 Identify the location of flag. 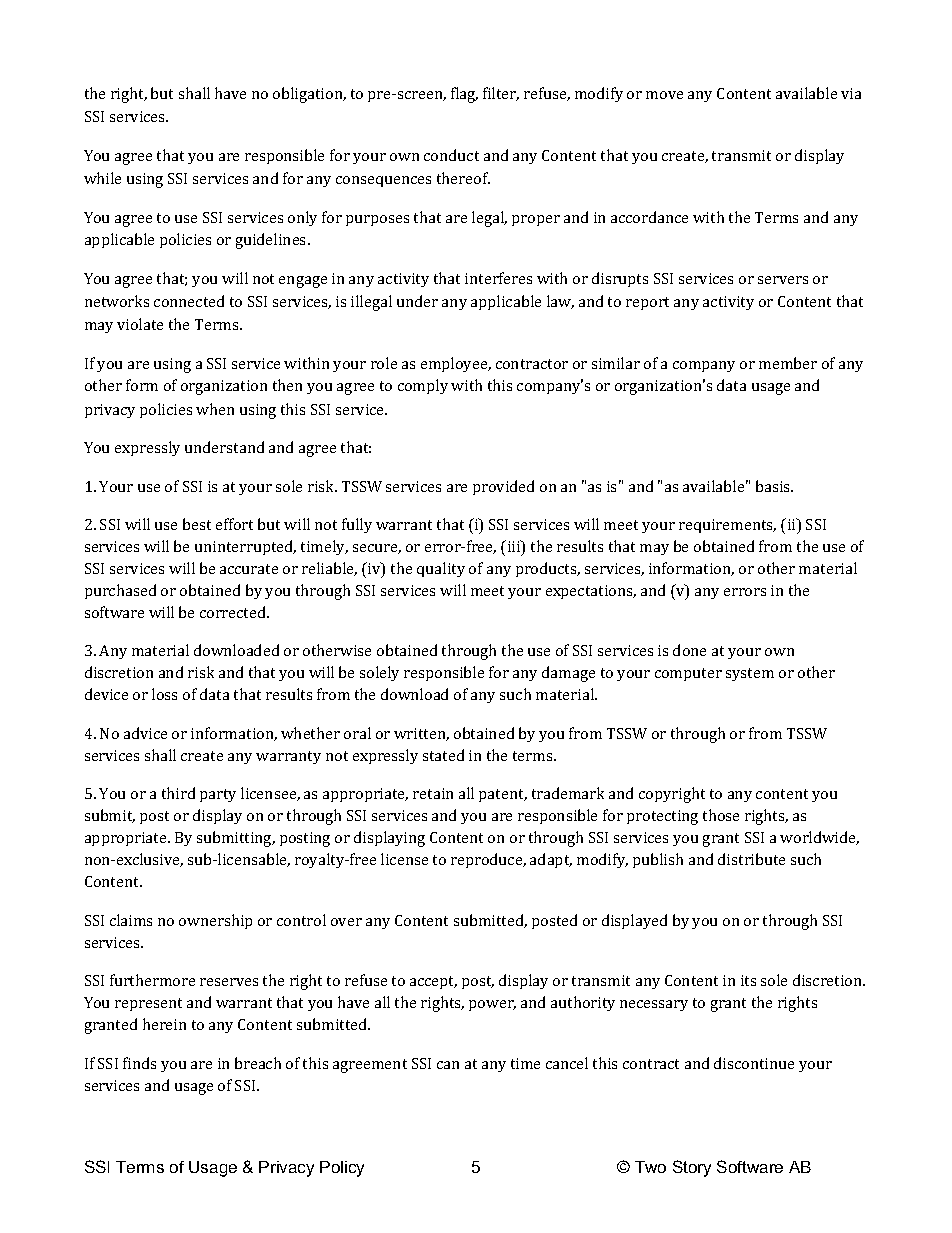
(464, 95).
